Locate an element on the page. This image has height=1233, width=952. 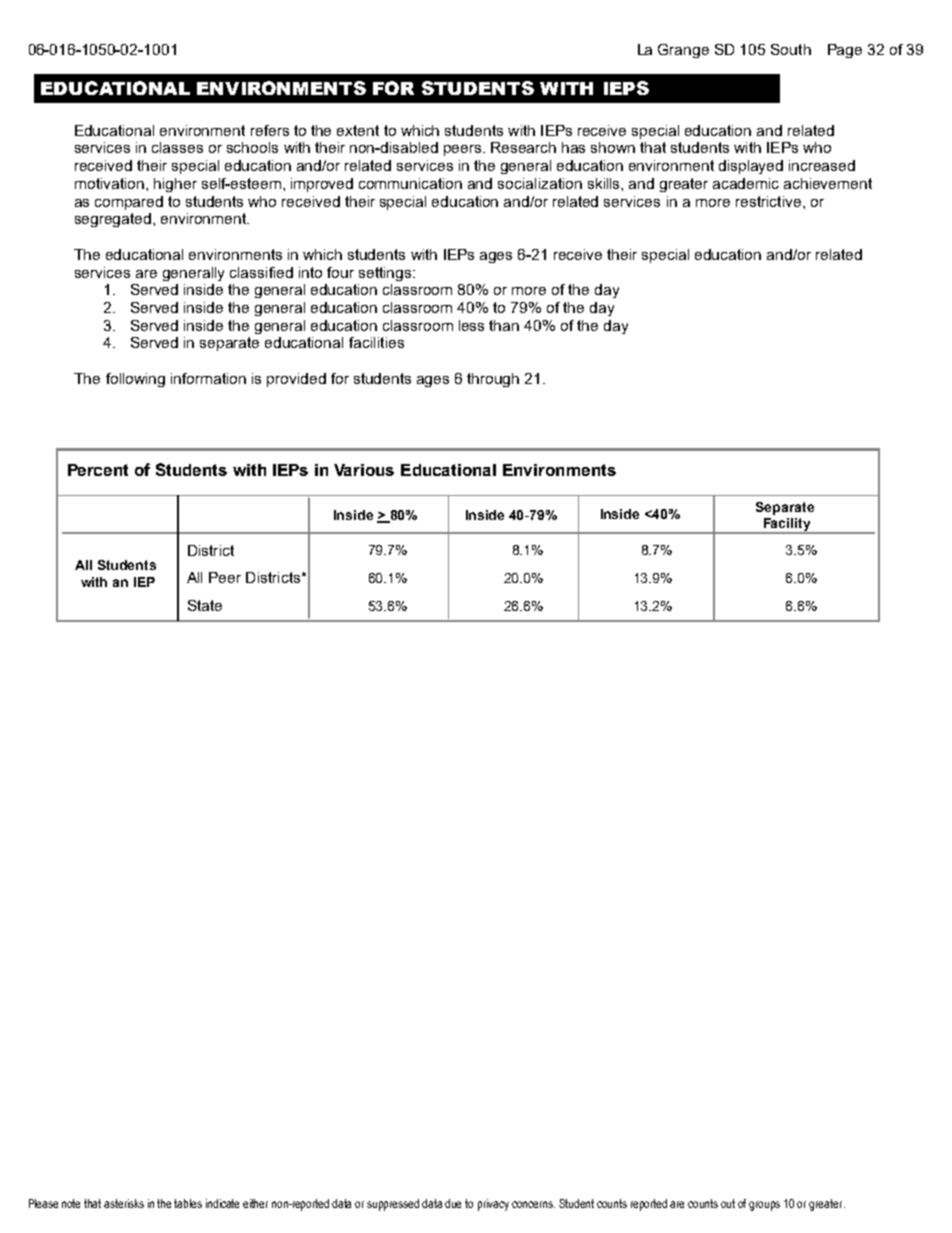
asterisks is located at coordinates (124, 1203).
